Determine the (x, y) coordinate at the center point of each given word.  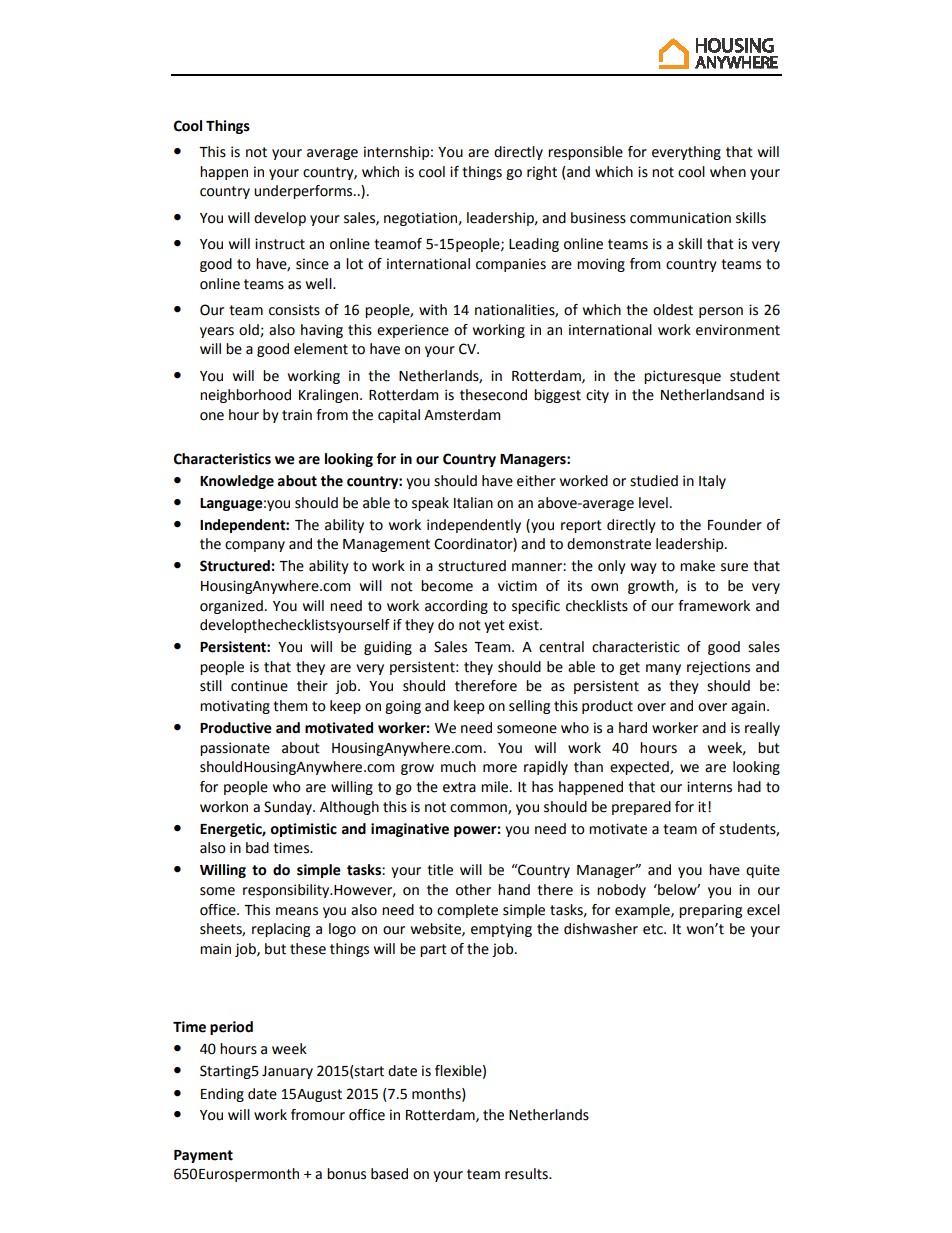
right (542, 173)
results (527, 1174)
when (728, 172)
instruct (280, 244)
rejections (718, 668)
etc (654, 929)
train (297, 415)
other (473, 890)
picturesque (682, 377)
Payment (203, 1156)
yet (494, 626)
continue (259, 686)
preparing (710, 911)
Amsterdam (462, 415)
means (297, 911)
